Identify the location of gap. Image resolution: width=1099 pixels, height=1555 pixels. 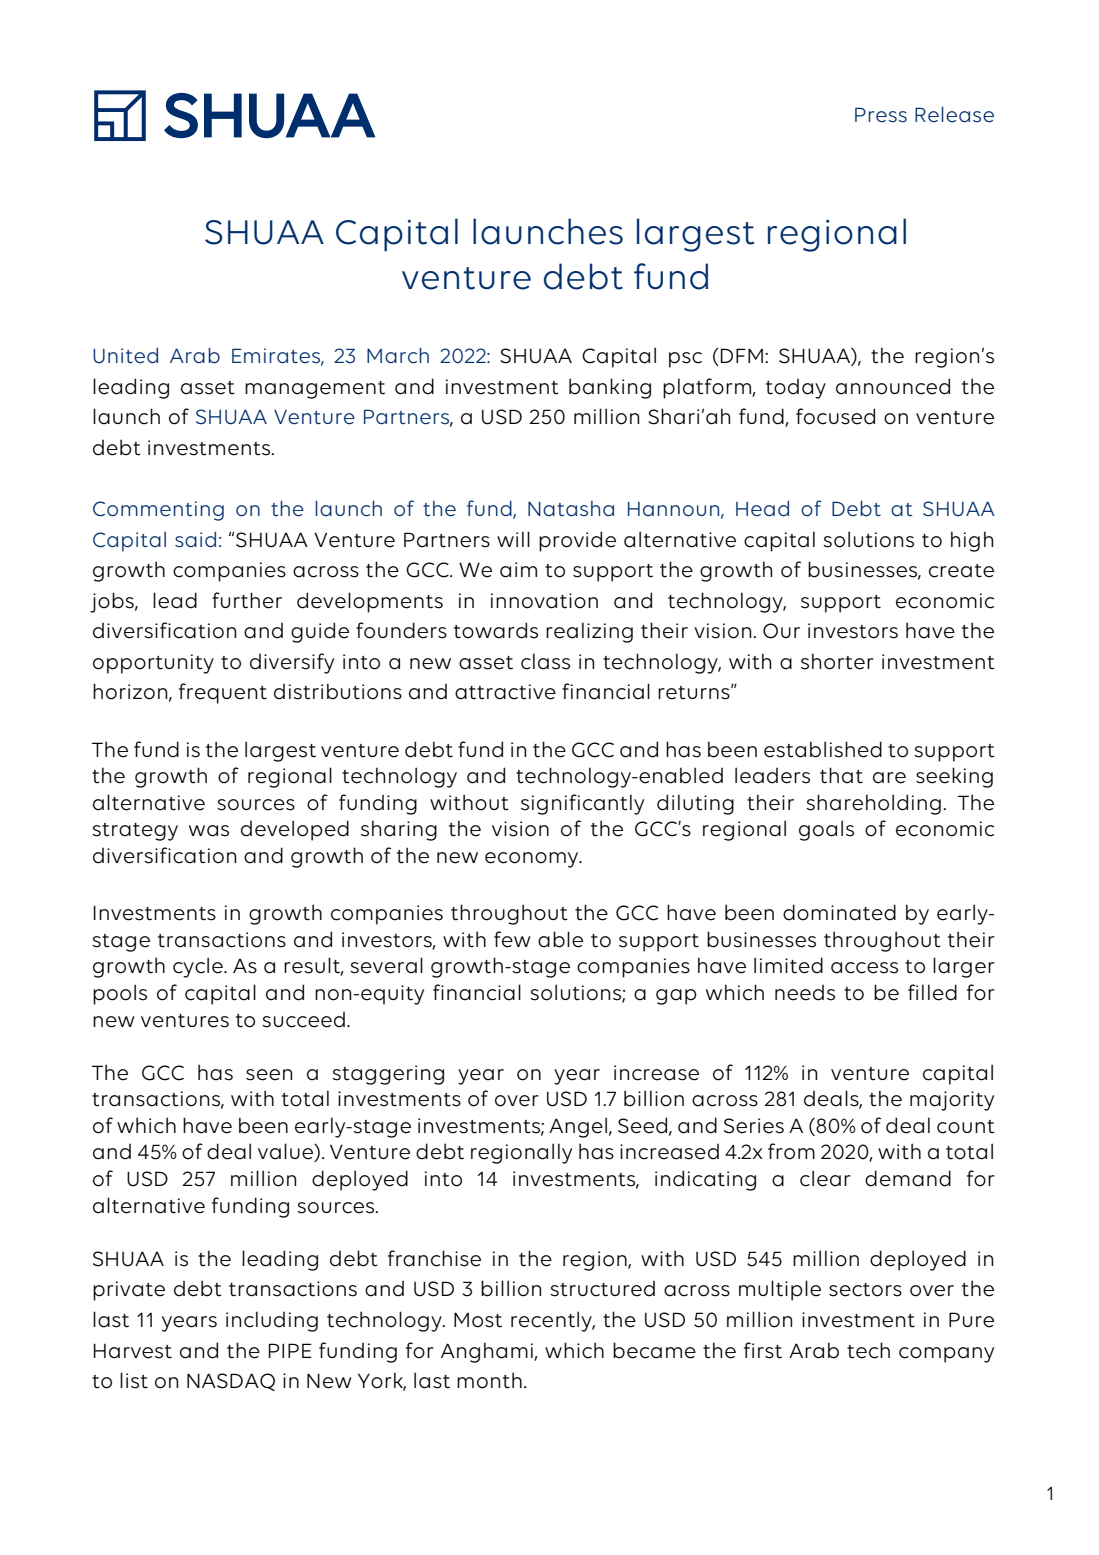
(676, 997).
